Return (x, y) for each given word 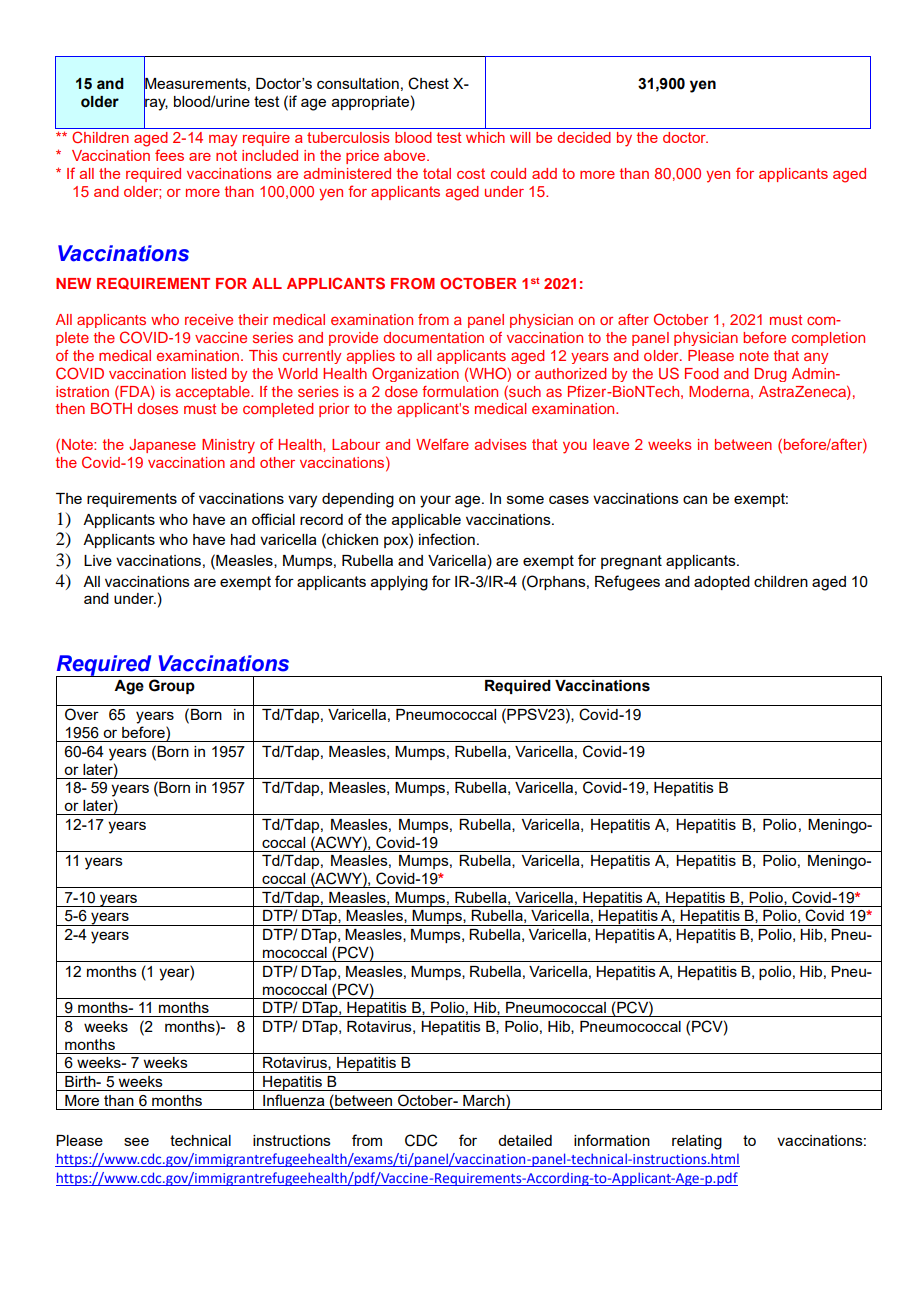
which (485, 137)
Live (98, 560)
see (136, 1141)
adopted (722, 583)
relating (697, 1142)
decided (584, 137)
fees (169, 155)
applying (399, 583)
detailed (525, 1140)
